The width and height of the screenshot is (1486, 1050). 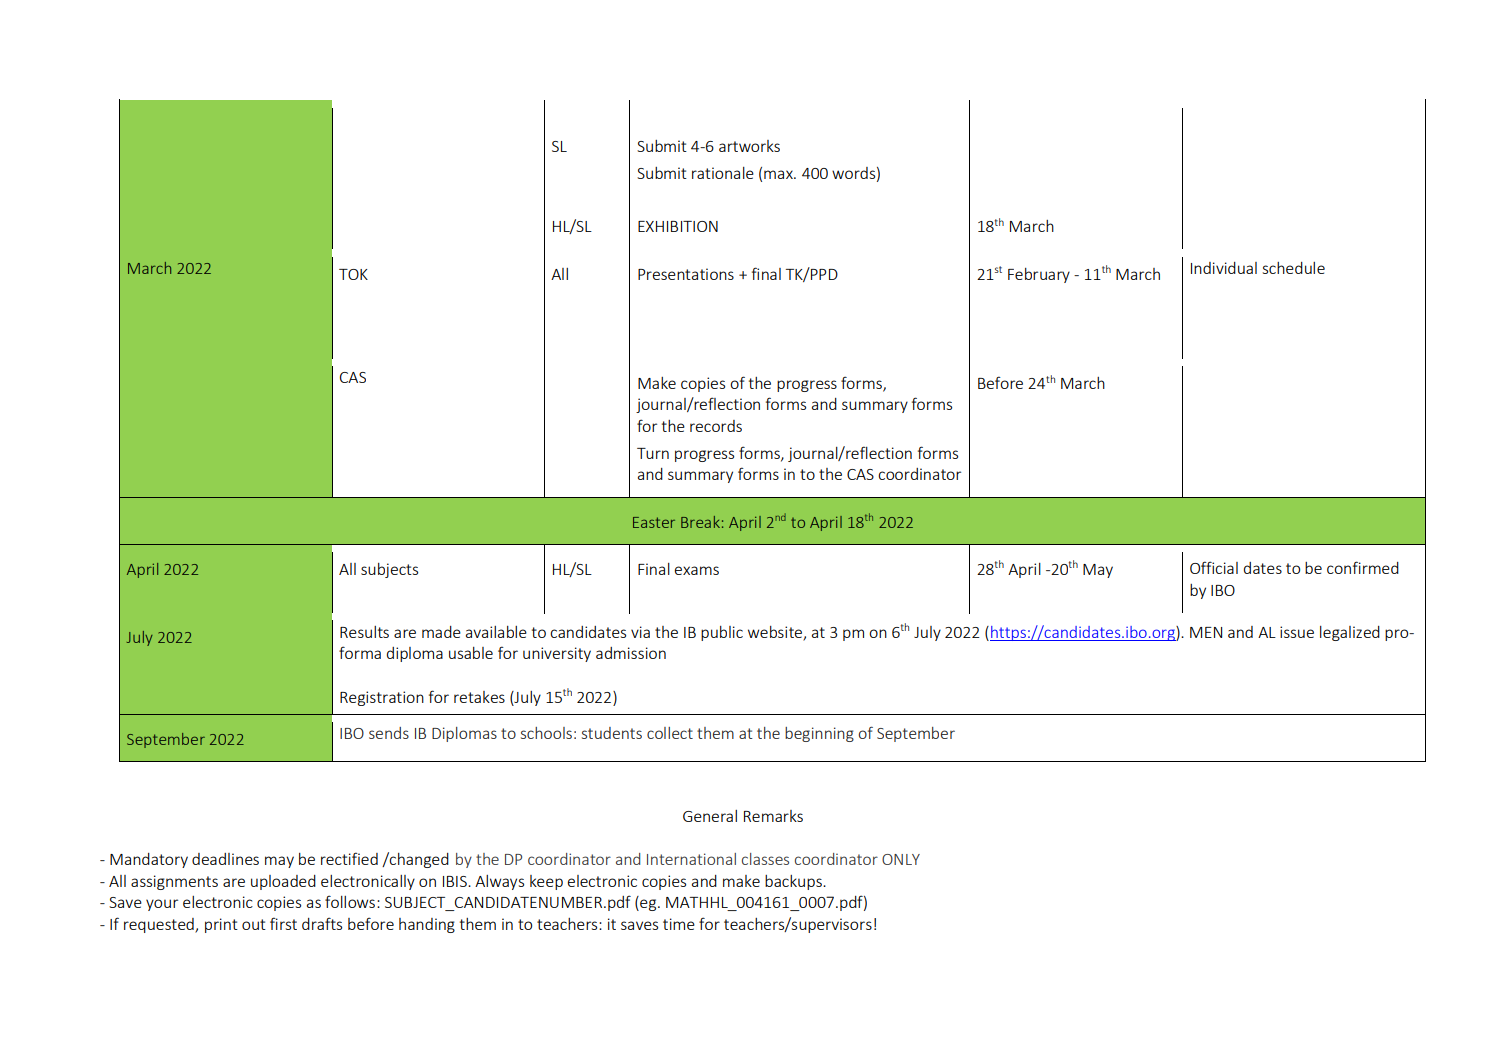 I want to click on issue, so click(x=1297, y=632).
